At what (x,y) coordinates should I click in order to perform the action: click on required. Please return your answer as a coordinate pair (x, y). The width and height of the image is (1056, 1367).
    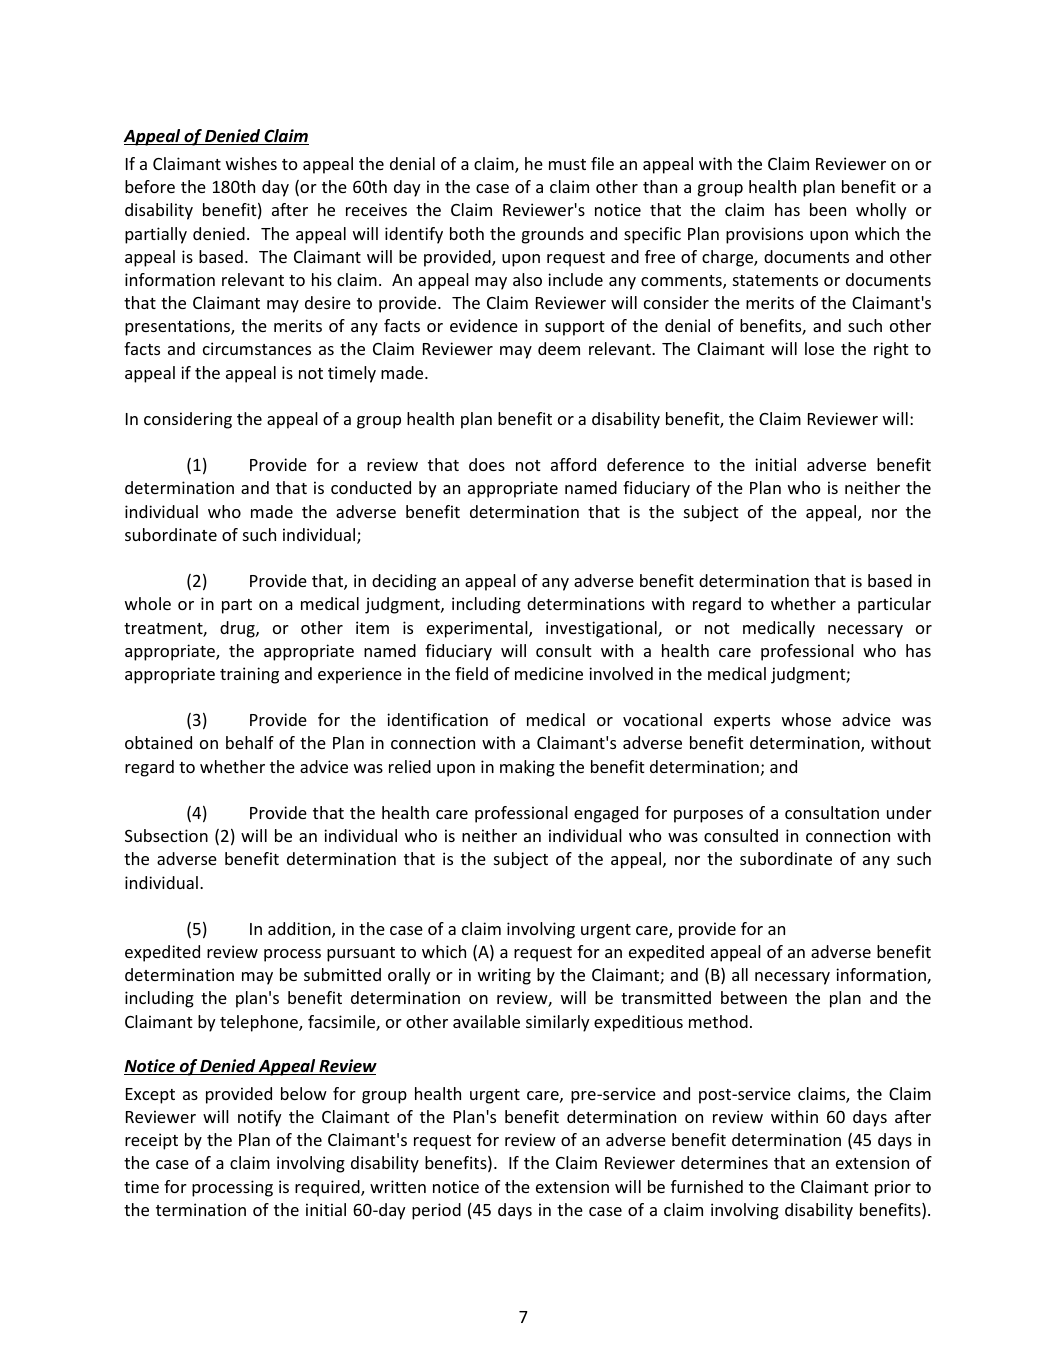
    Looking at the image, I should click on (328, 1188).
